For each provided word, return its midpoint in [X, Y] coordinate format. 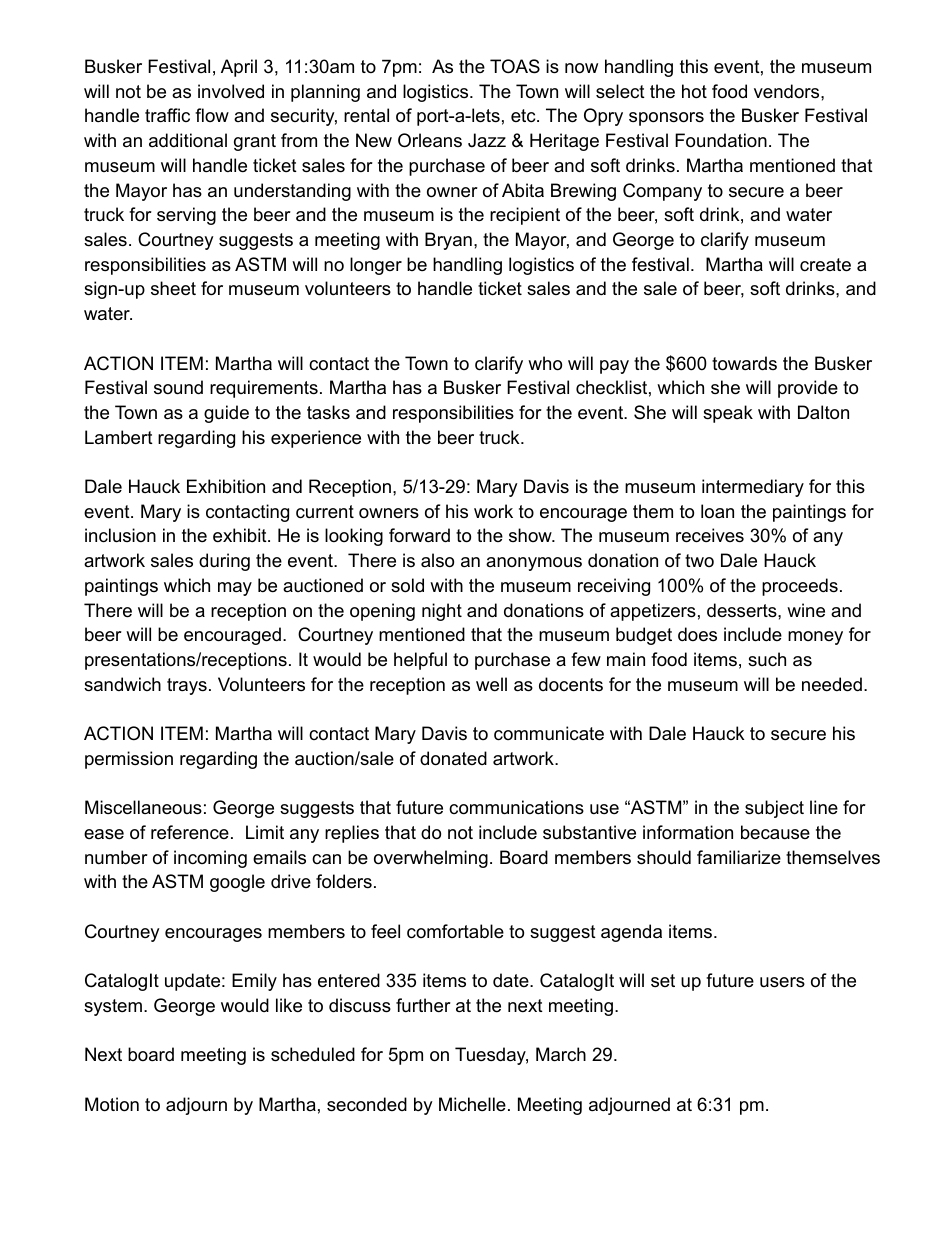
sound [178, 387]
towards [744, 363]
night [442, 612]
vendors [788, 91]
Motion [112, 1104]
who [545, 363]
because [775, 832]
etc [524, 115]
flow [212, 115]
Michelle [472, 1104]
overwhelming [431, 859]
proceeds [800, 587]
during [224, 562]
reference [190, 832]
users [782, 982]
